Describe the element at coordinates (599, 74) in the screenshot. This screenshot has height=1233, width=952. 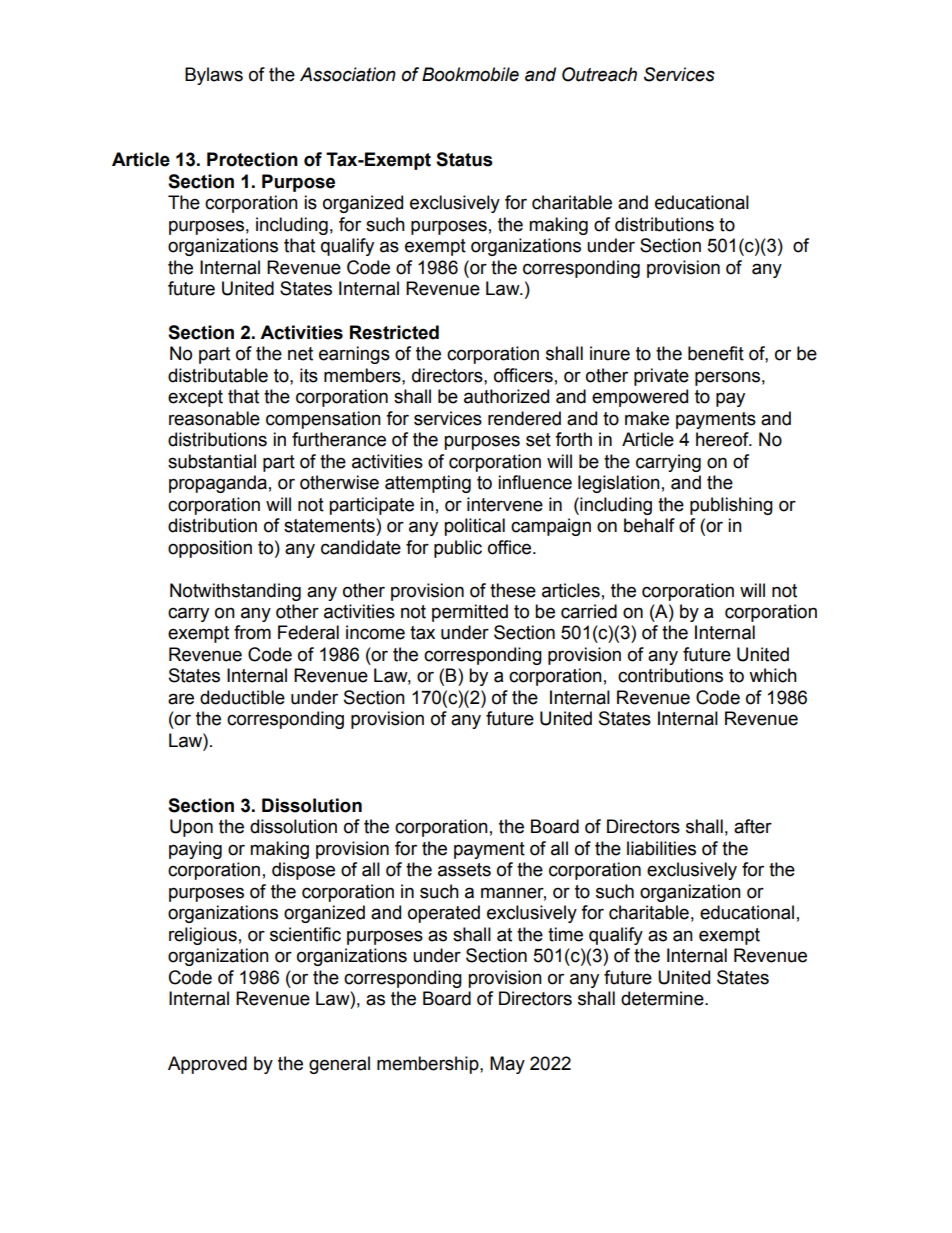
I see `Outreach` at that location.
